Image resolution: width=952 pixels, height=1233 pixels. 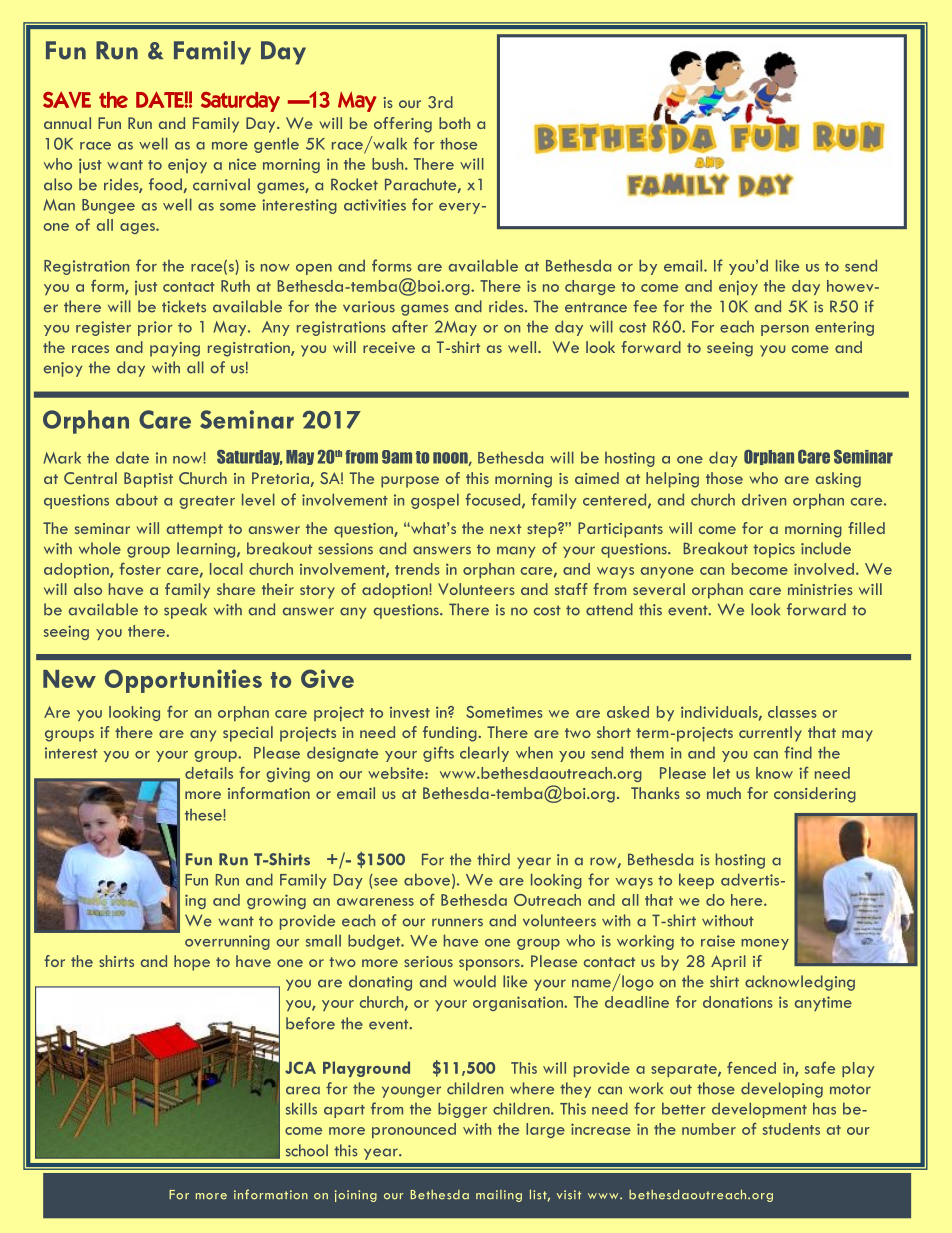 What do you see at coordinates (490, 965) in the screenshot?
I see `sponsors` at bounding box center [490, 965].
